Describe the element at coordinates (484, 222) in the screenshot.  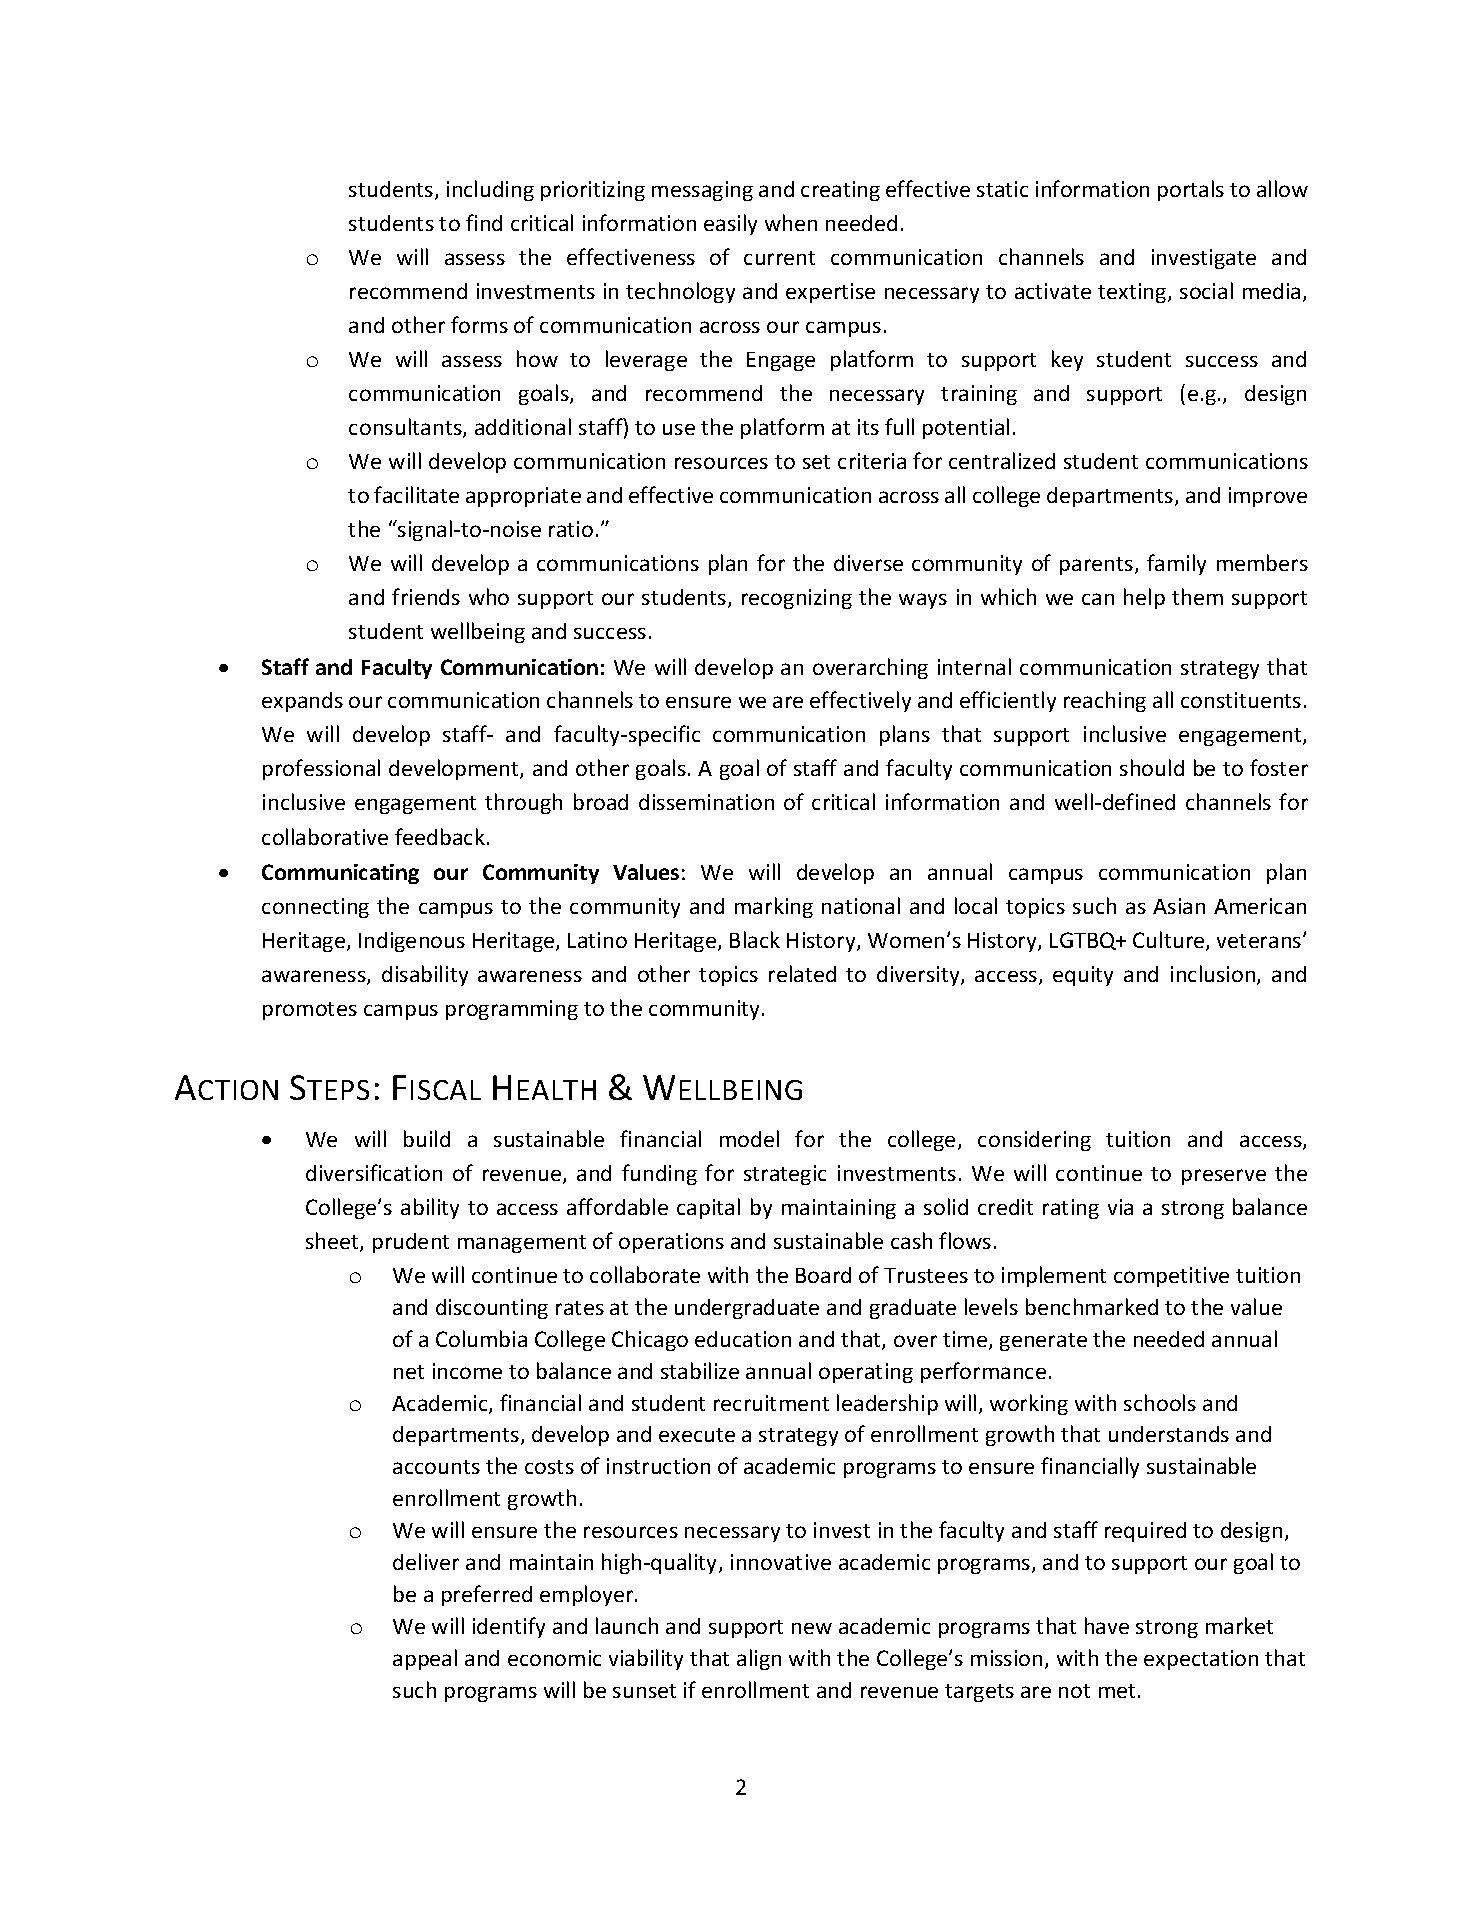
I see `find` at that location.
